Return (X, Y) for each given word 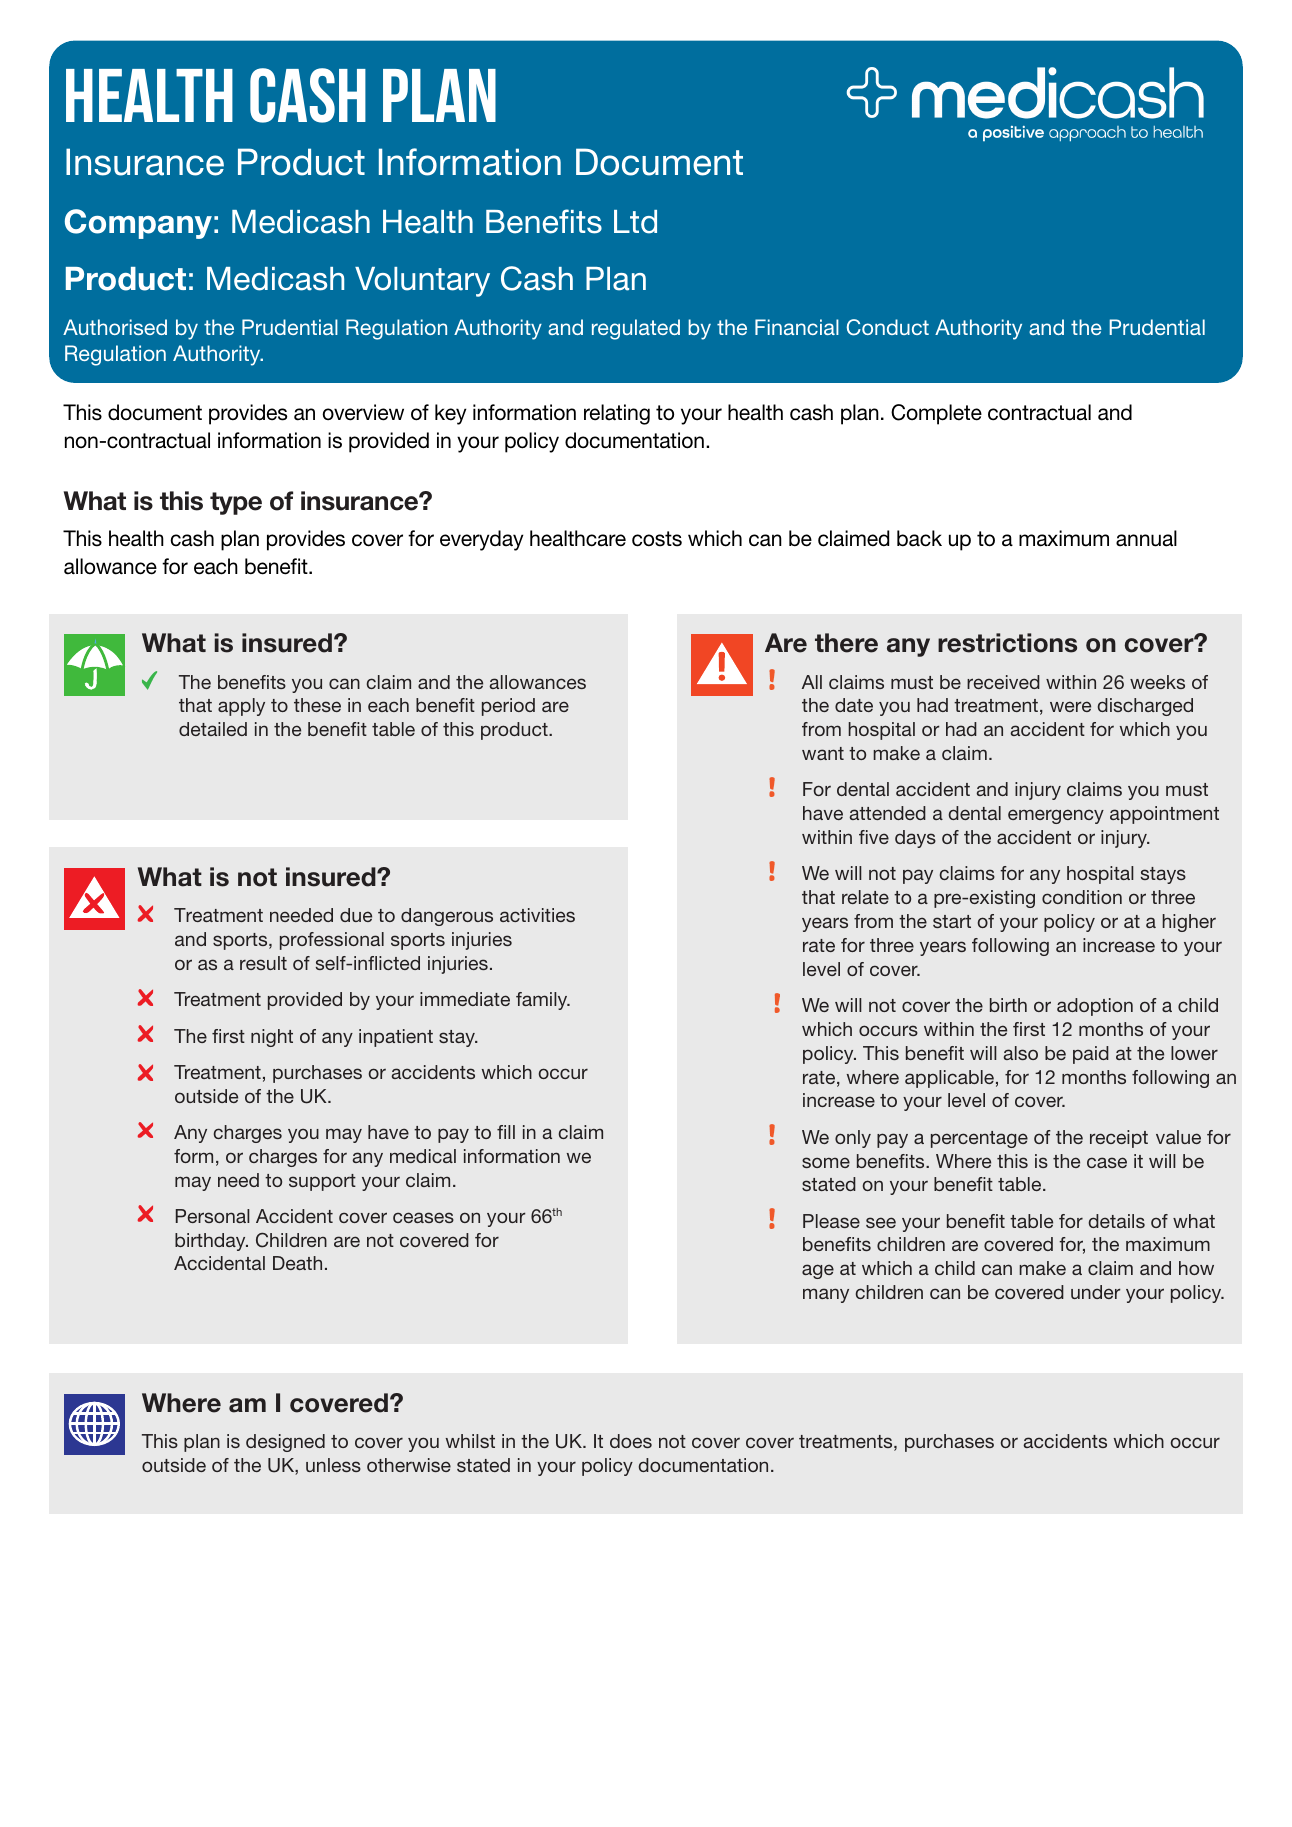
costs (657, 539)
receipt (1119, 1139)
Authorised (115, 327)
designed (285, 1443)
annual (1146, 538)
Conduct (888, 327)
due (356, 915)
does (631, 1441)
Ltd (635, 222)
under (1096, 1292)
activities (537, 915)
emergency (1056, 816)
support (322, 1182)
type (236, 503)
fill (506, 1132)
